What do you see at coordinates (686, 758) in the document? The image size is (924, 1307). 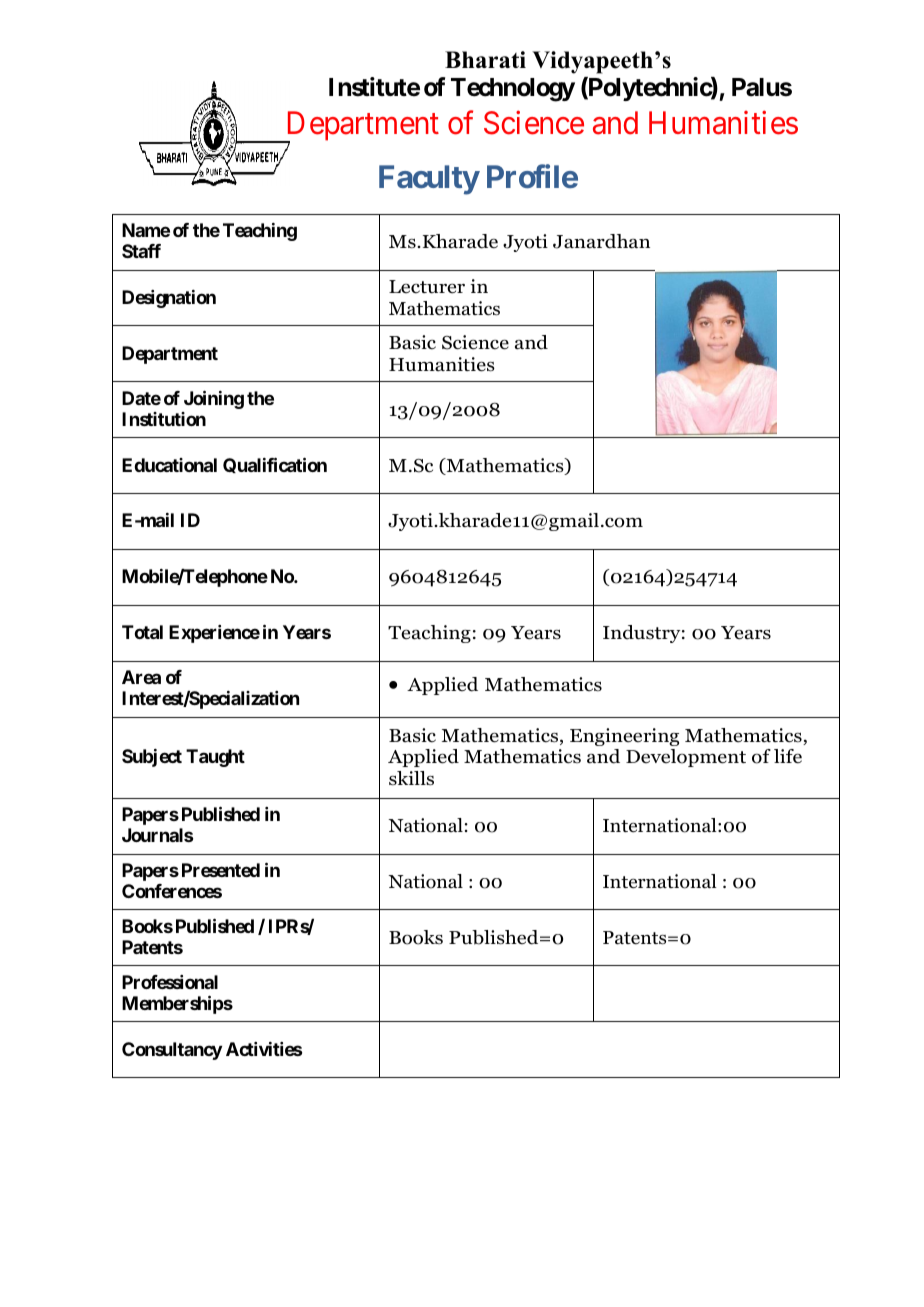 I see `Development` at bounding box center [686, 758].
